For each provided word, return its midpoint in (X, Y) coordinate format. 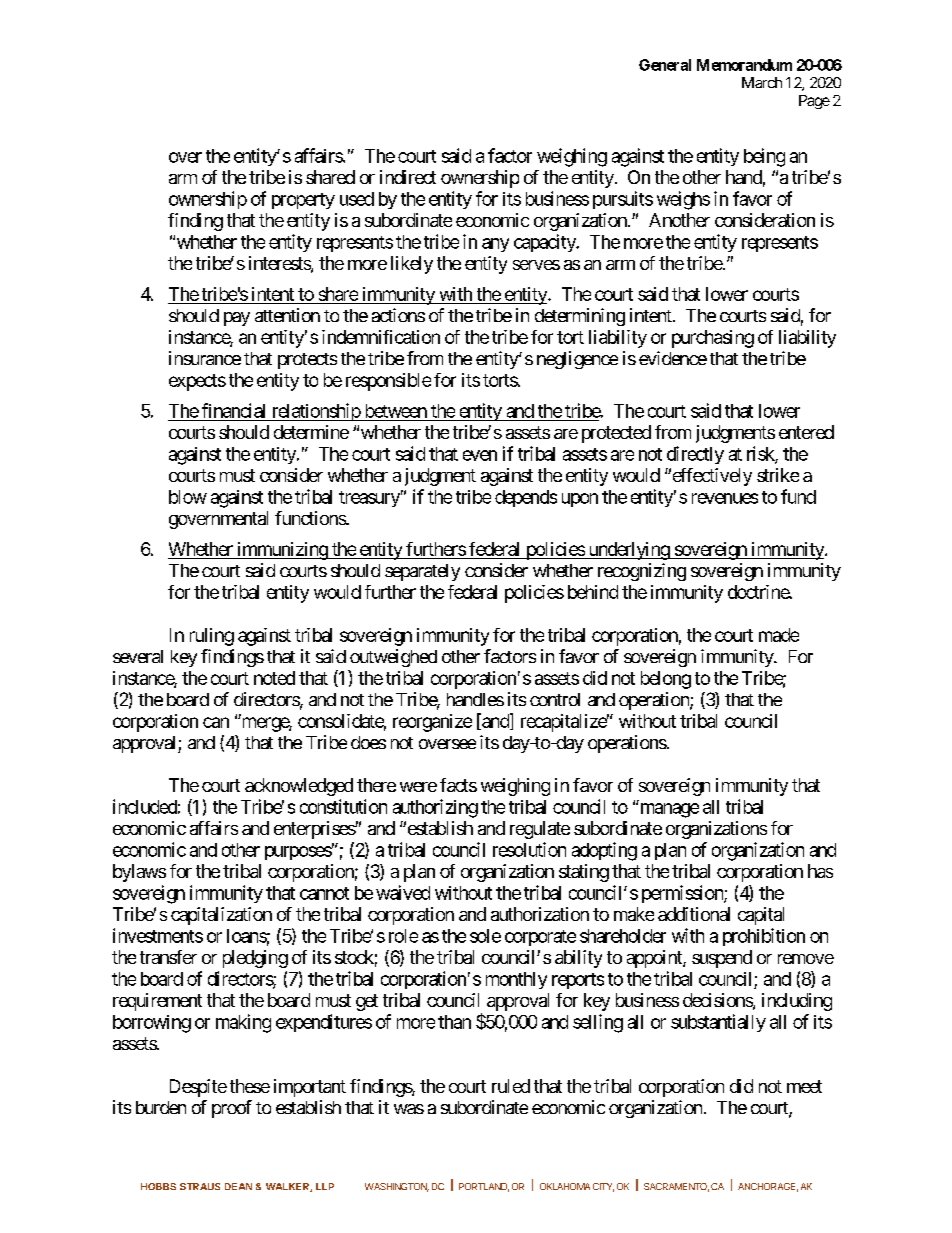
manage (668, 810)
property (303, 201)
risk (761, 454)
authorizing (435, 808)
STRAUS (200, 1186)
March (762, 82)
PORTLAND (484, 1187)
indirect (408, 177)
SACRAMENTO (676, 1187)
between (396, 411)
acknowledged (299, 787)
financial (233, 410)
